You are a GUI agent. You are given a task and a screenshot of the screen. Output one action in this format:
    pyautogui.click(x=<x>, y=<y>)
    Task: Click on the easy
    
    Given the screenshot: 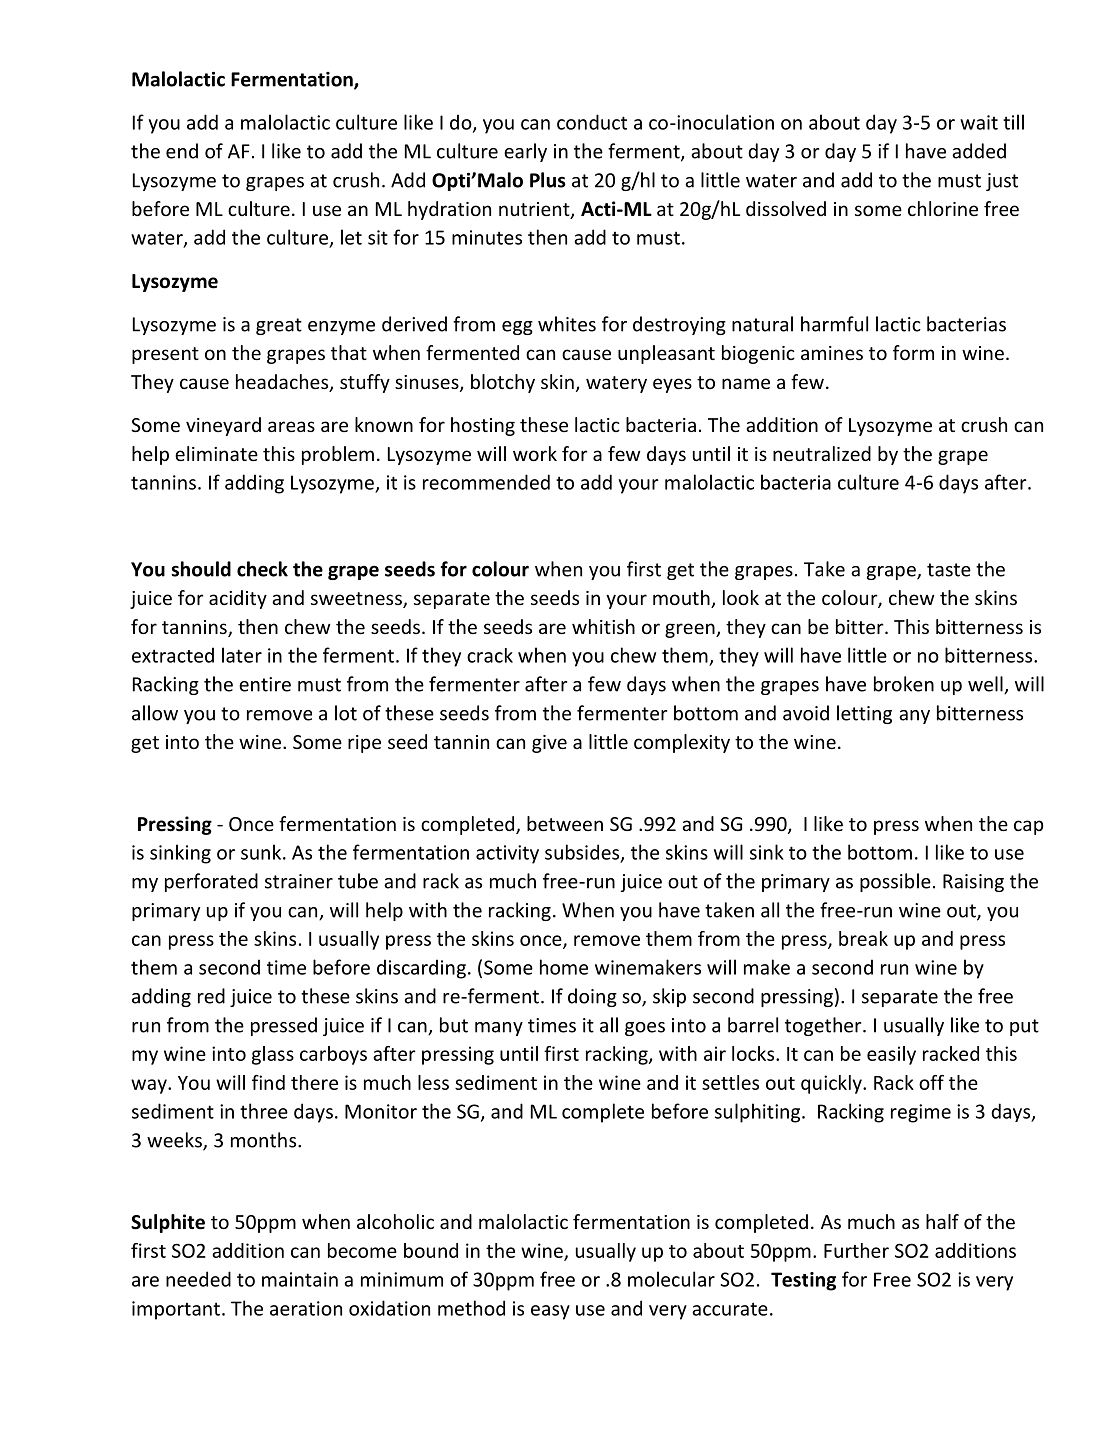 What is the action you would take?
    pyautogui.click(x=550, y=1312)
